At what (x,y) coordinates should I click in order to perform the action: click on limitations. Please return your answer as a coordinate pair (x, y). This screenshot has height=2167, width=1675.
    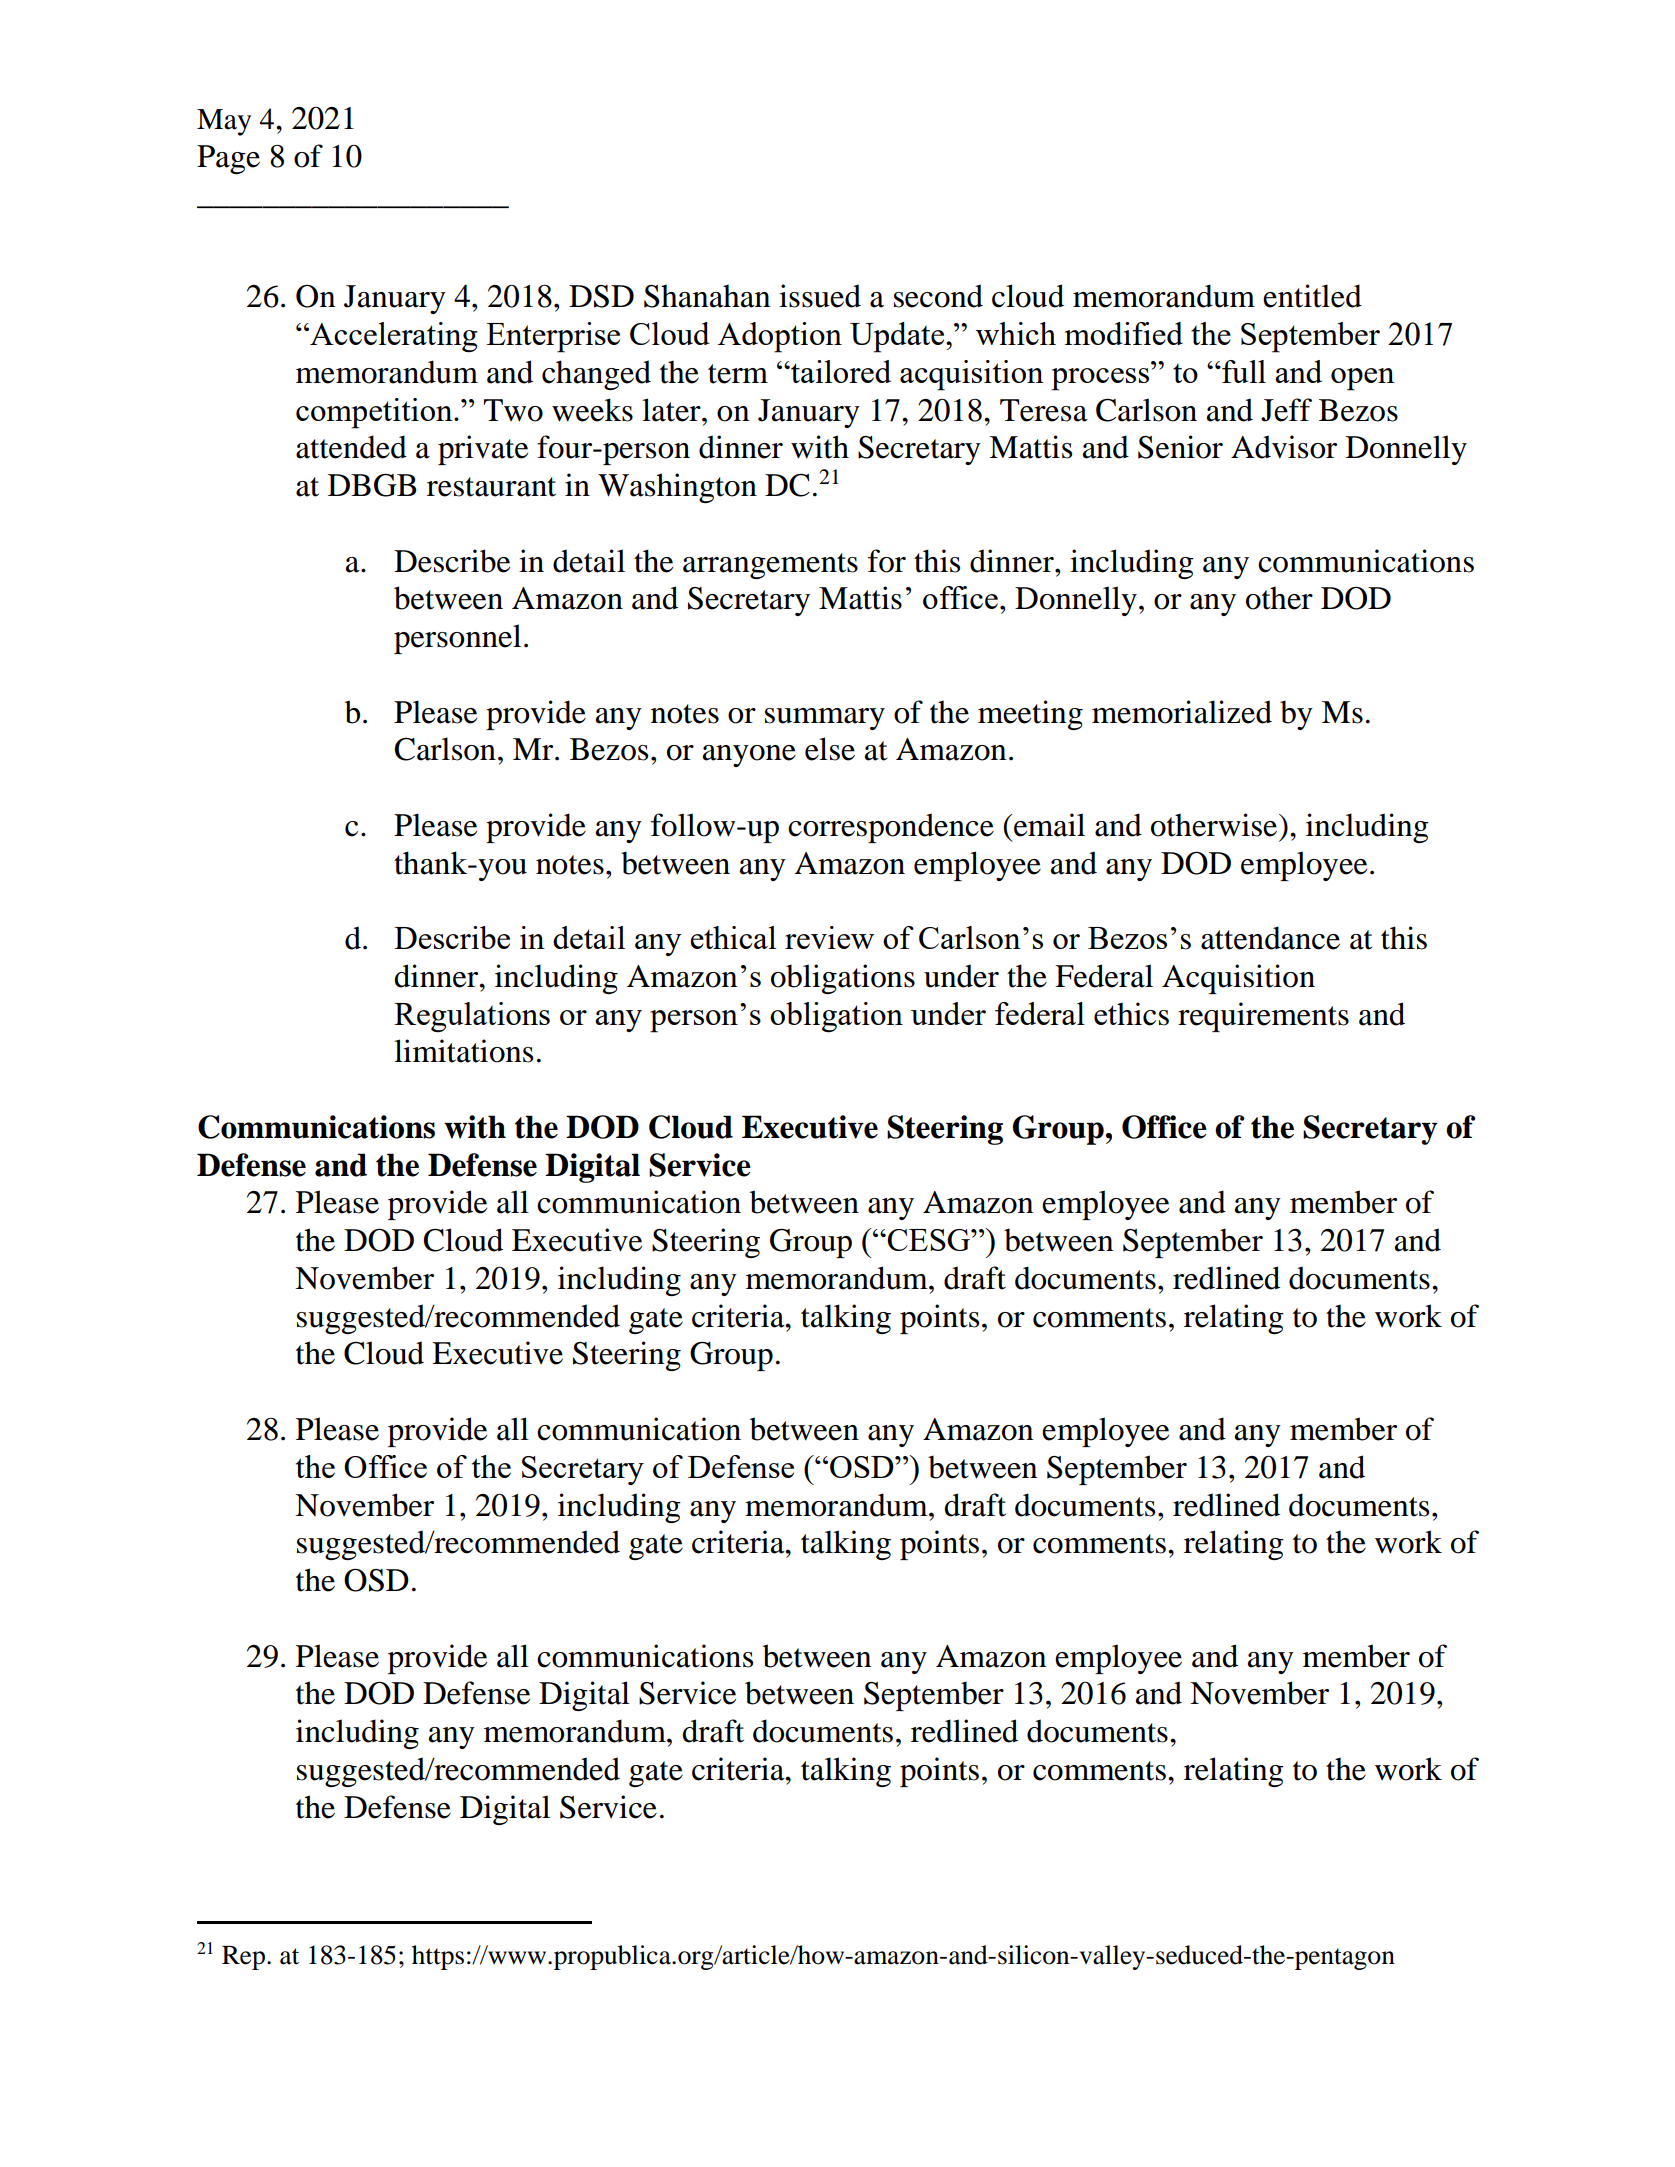
    Looking at the image, I should click on (463, 1051).
